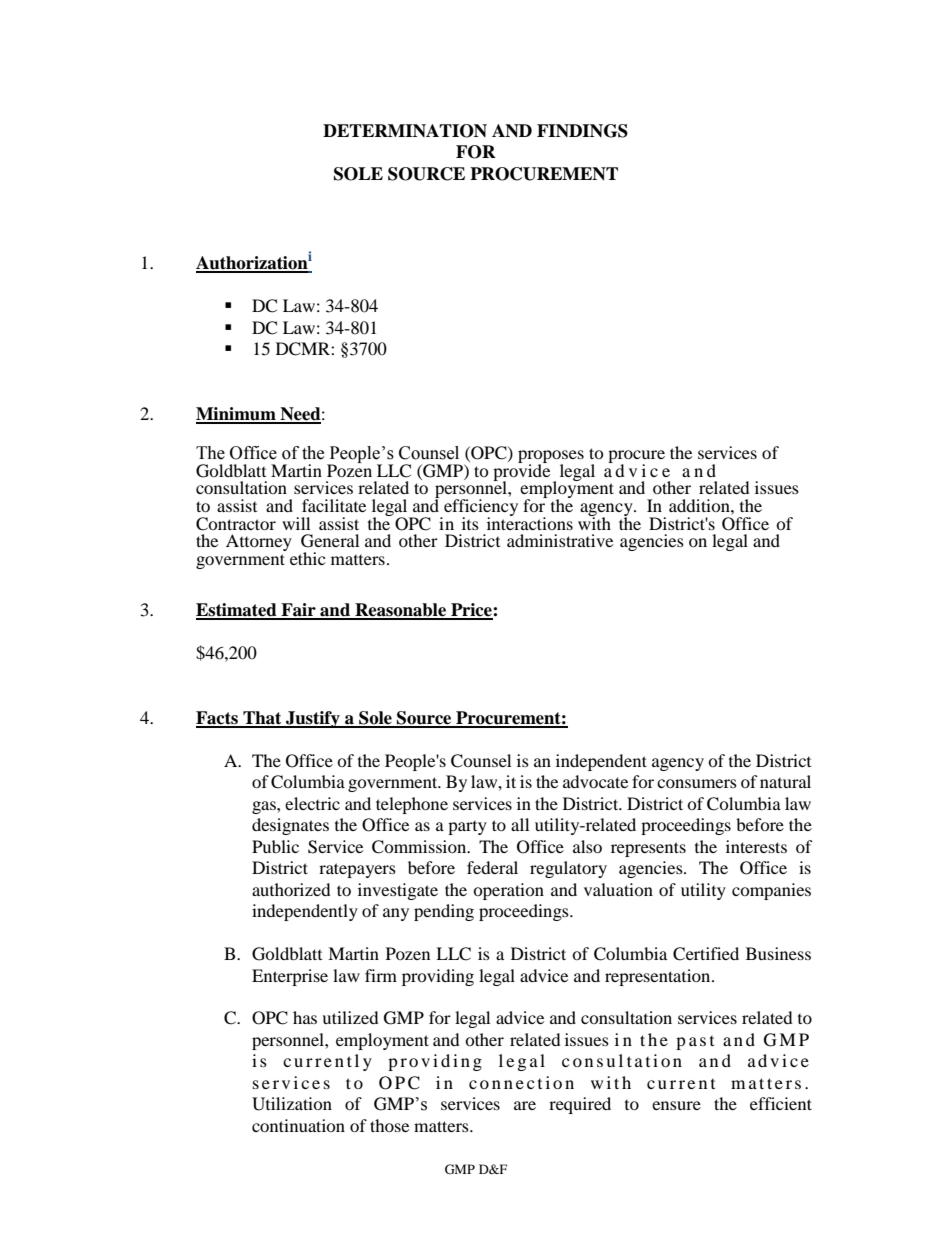  What do you see at coordinates (582, 131) in the screenshot?
I see `FINDINGS` at bounding box center [582, 131].
